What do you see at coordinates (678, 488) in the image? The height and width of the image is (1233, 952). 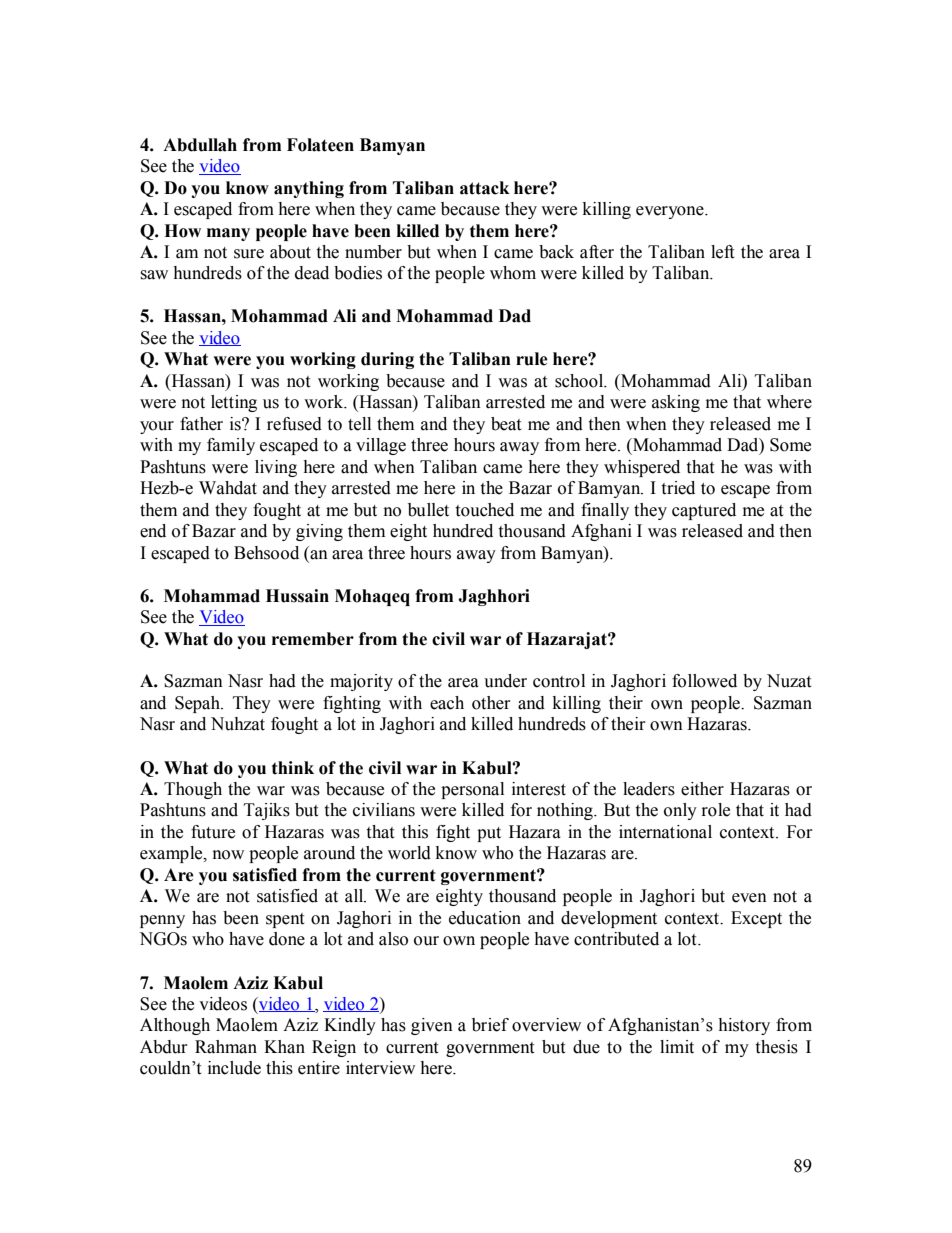 I see `tried` at bounding box center [678, 488].
